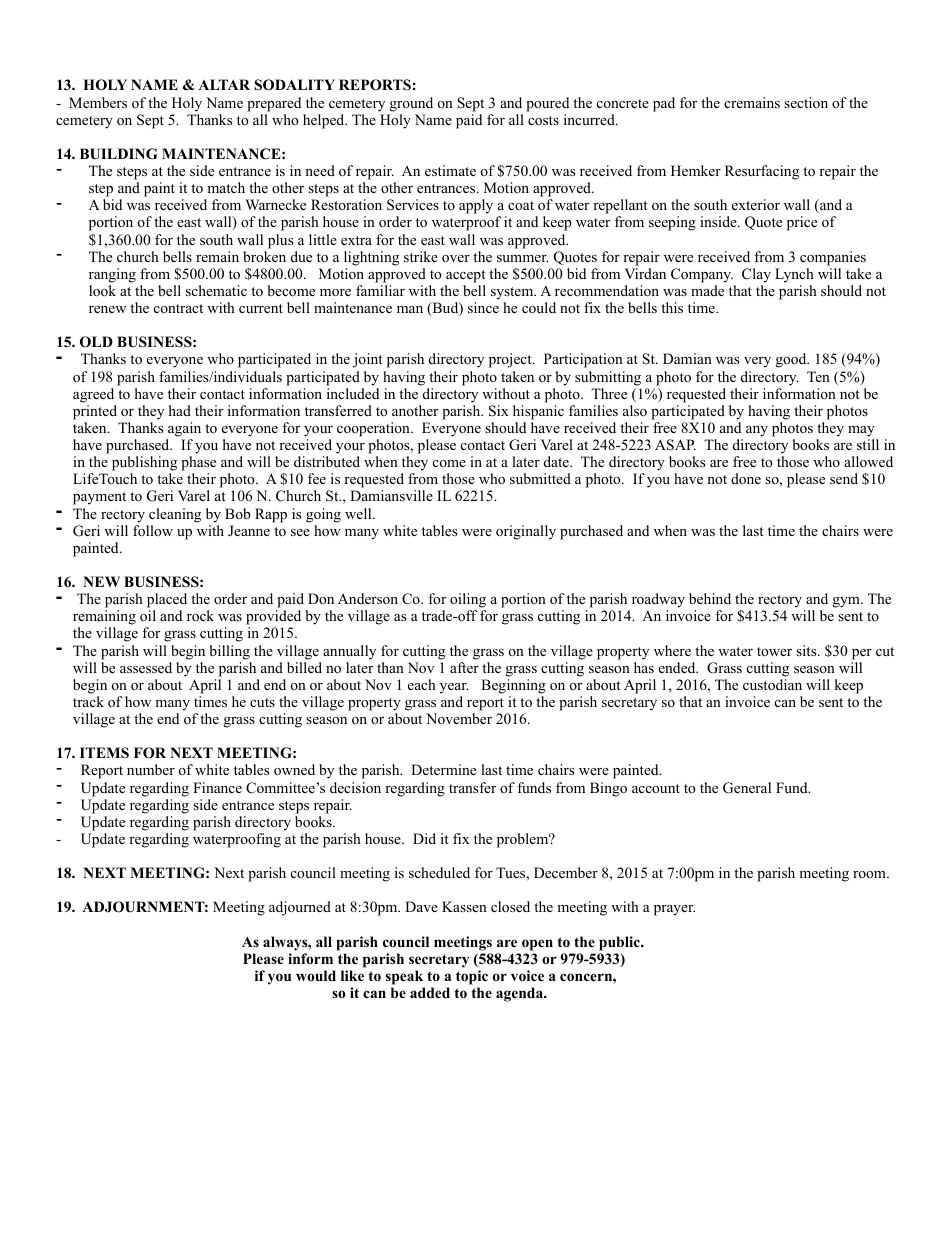 This document has height=1233, width=952. Describe the element at coordinates (316, 975) in the document. I see `would` at that location.
